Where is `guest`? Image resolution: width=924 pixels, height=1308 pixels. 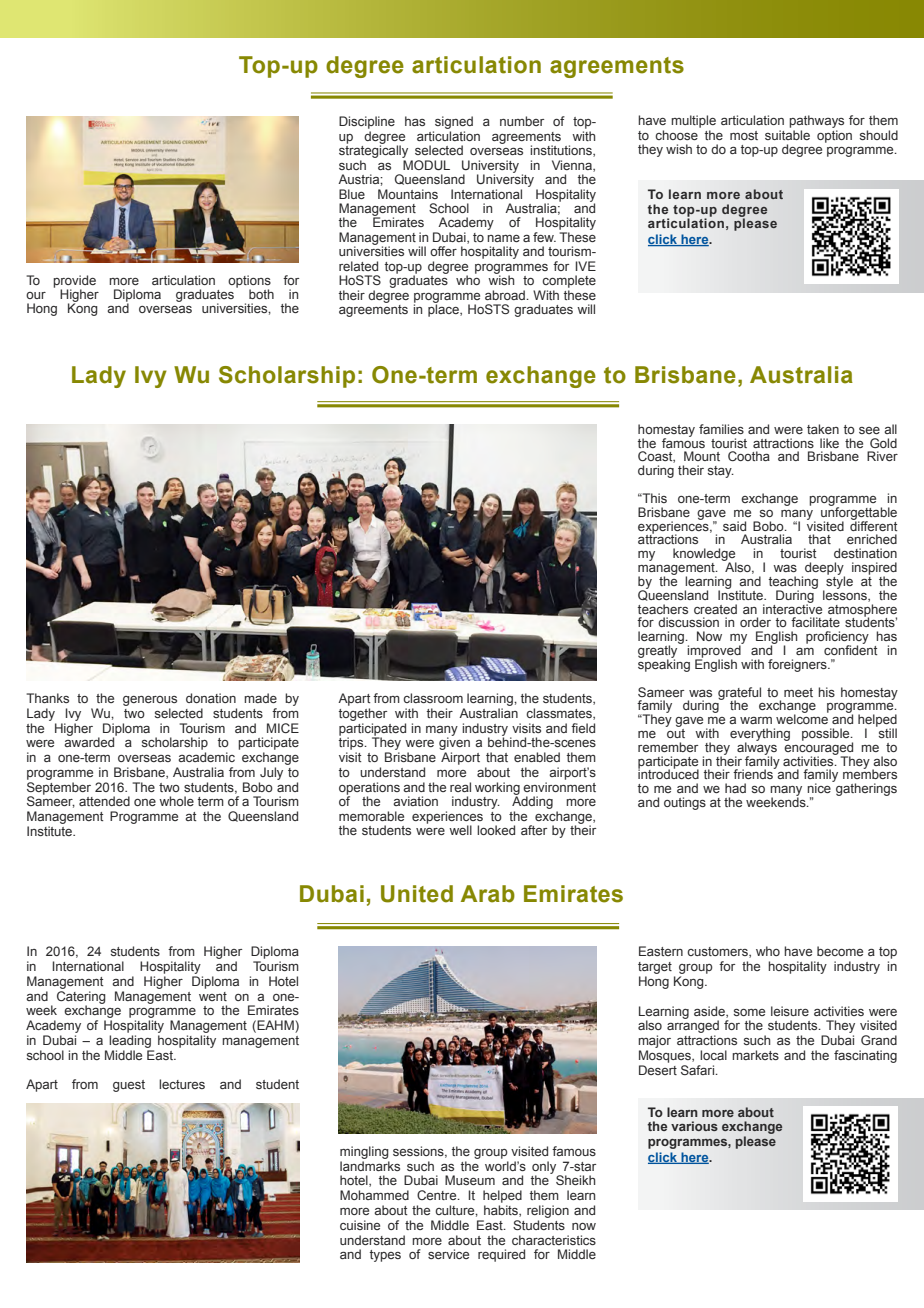
guest is located at coordinates (129, 1086).
